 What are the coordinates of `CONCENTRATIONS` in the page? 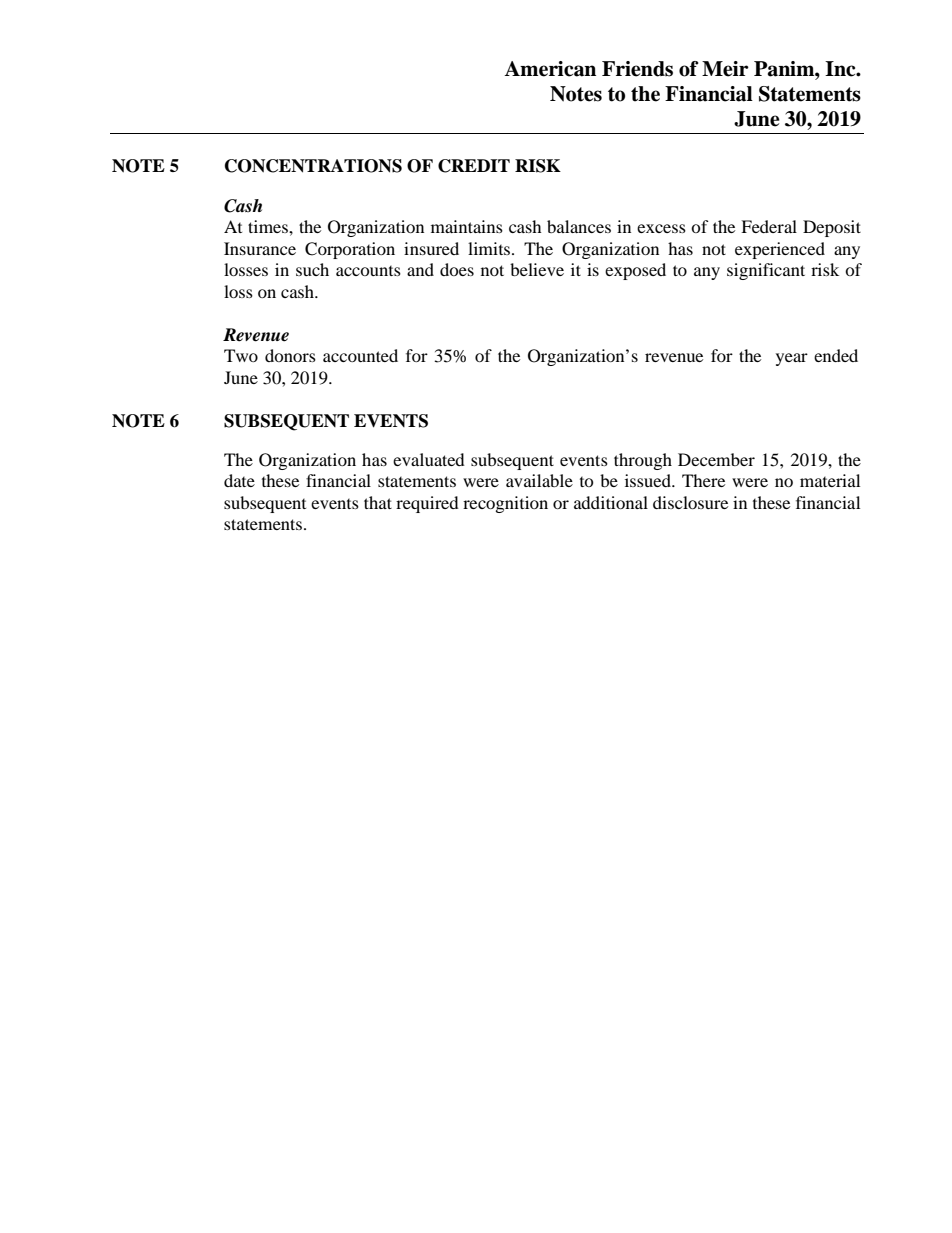 It's located at (313, 166).
